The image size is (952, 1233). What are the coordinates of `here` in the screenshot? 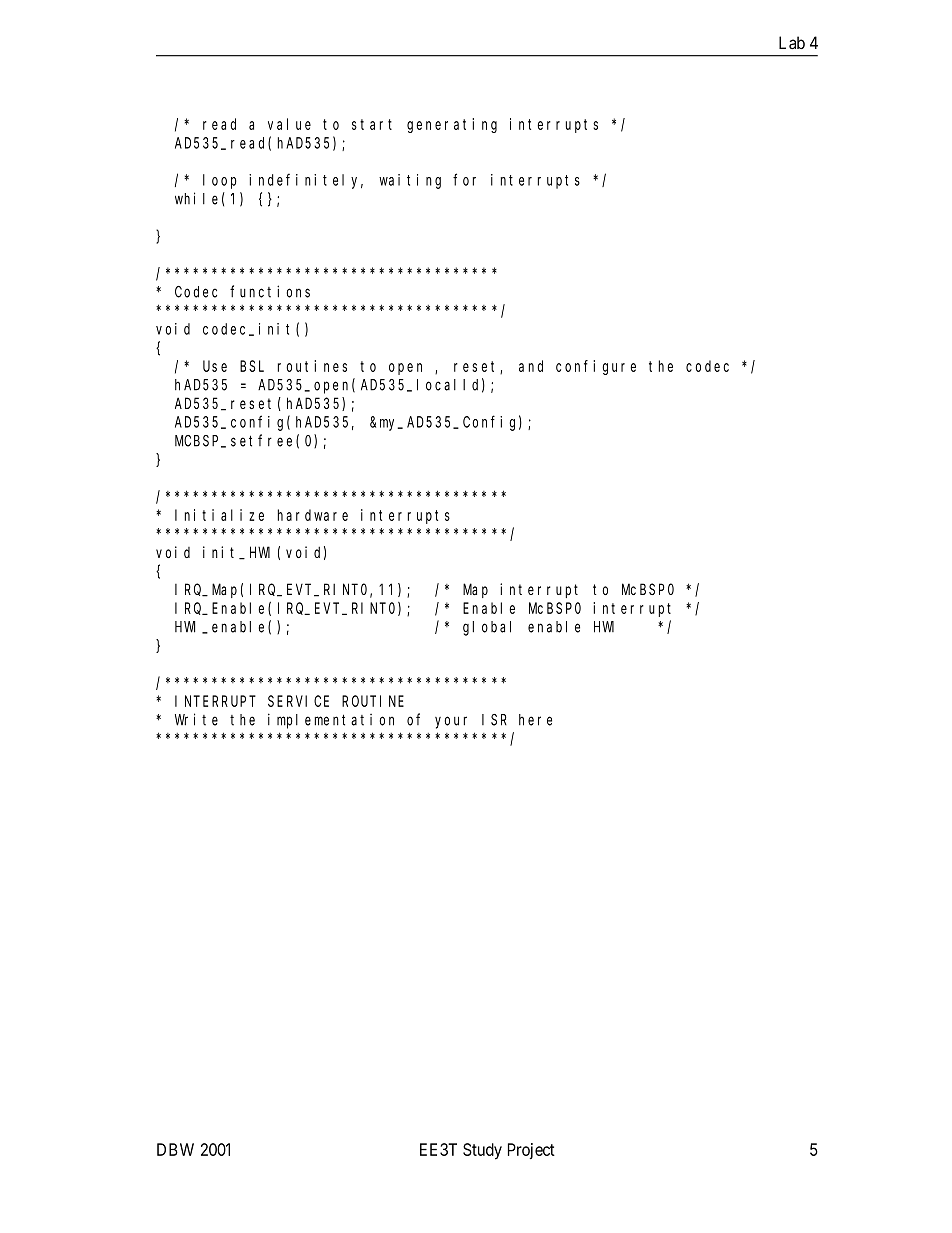 It's located at (535, 720).
